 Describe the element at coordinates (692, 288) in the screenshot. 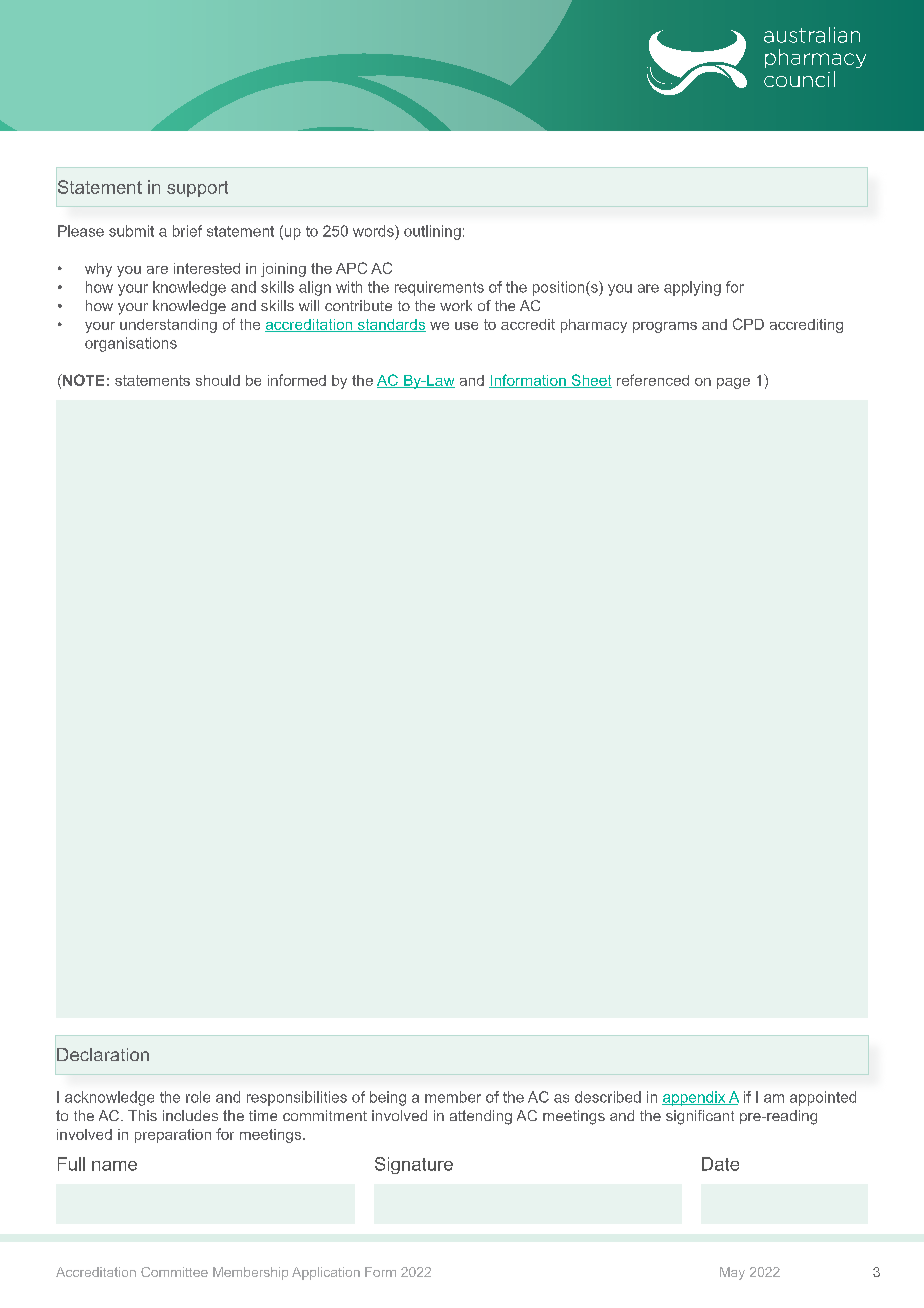

I see `applying` at that location.
